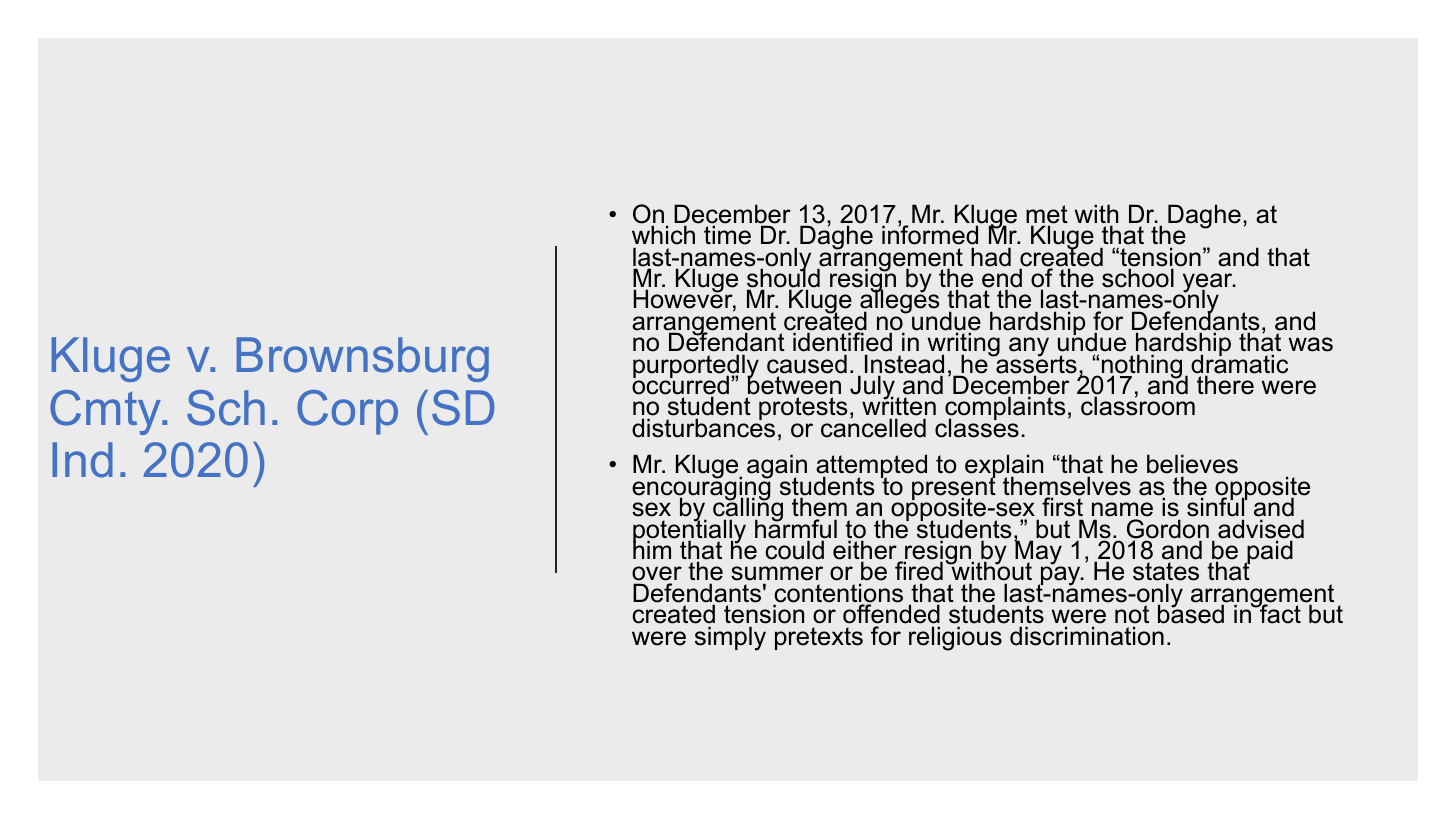  Describe the element at coordinates (727, 235) in the screenshot. I see `time` at that location.
